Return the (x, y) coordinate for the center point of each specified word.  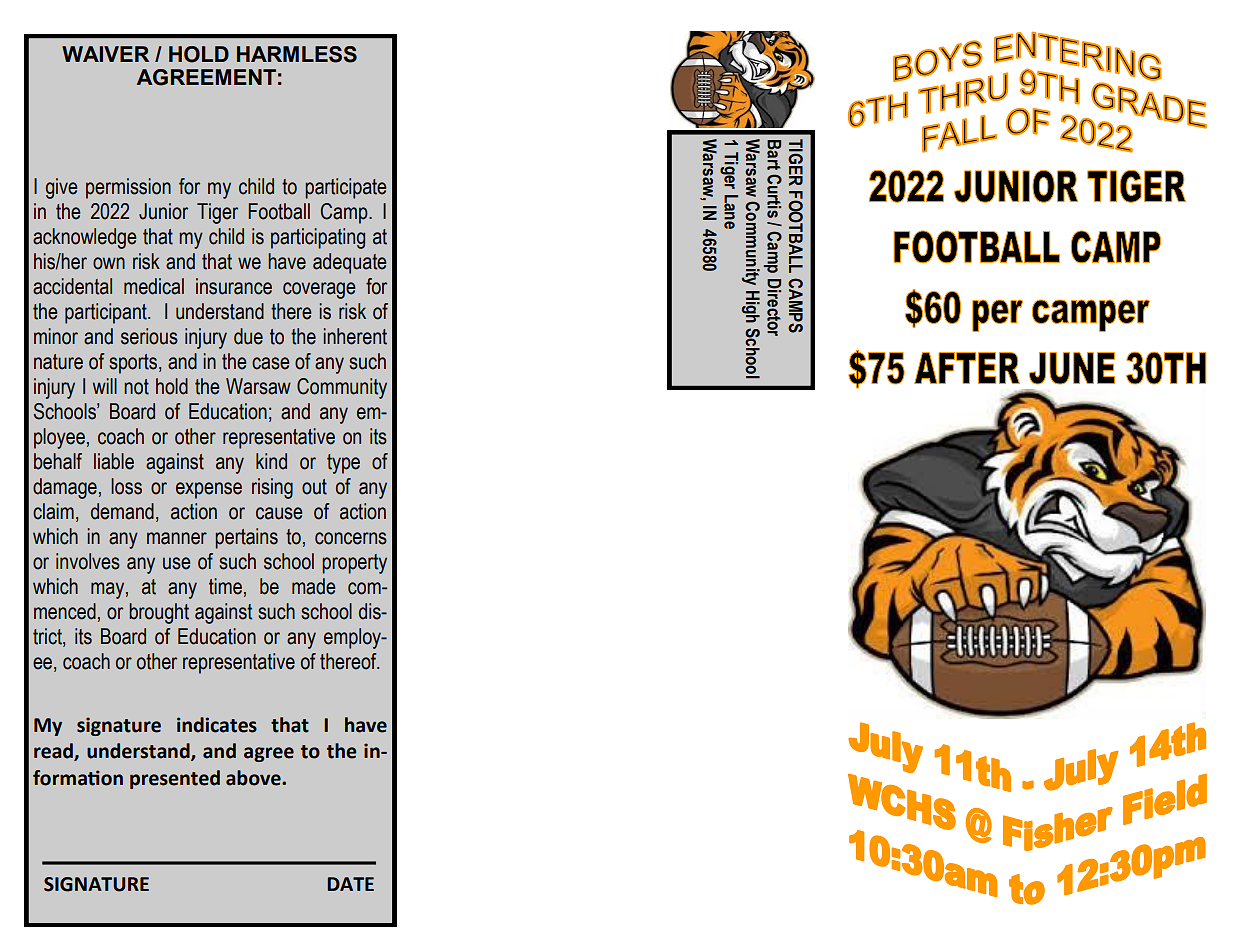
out (314, 487)
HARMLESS (297, 54)
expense (209, 490)
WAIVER (105, 54)
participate (346, 188)
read (54, 752)
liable (114, 461)
